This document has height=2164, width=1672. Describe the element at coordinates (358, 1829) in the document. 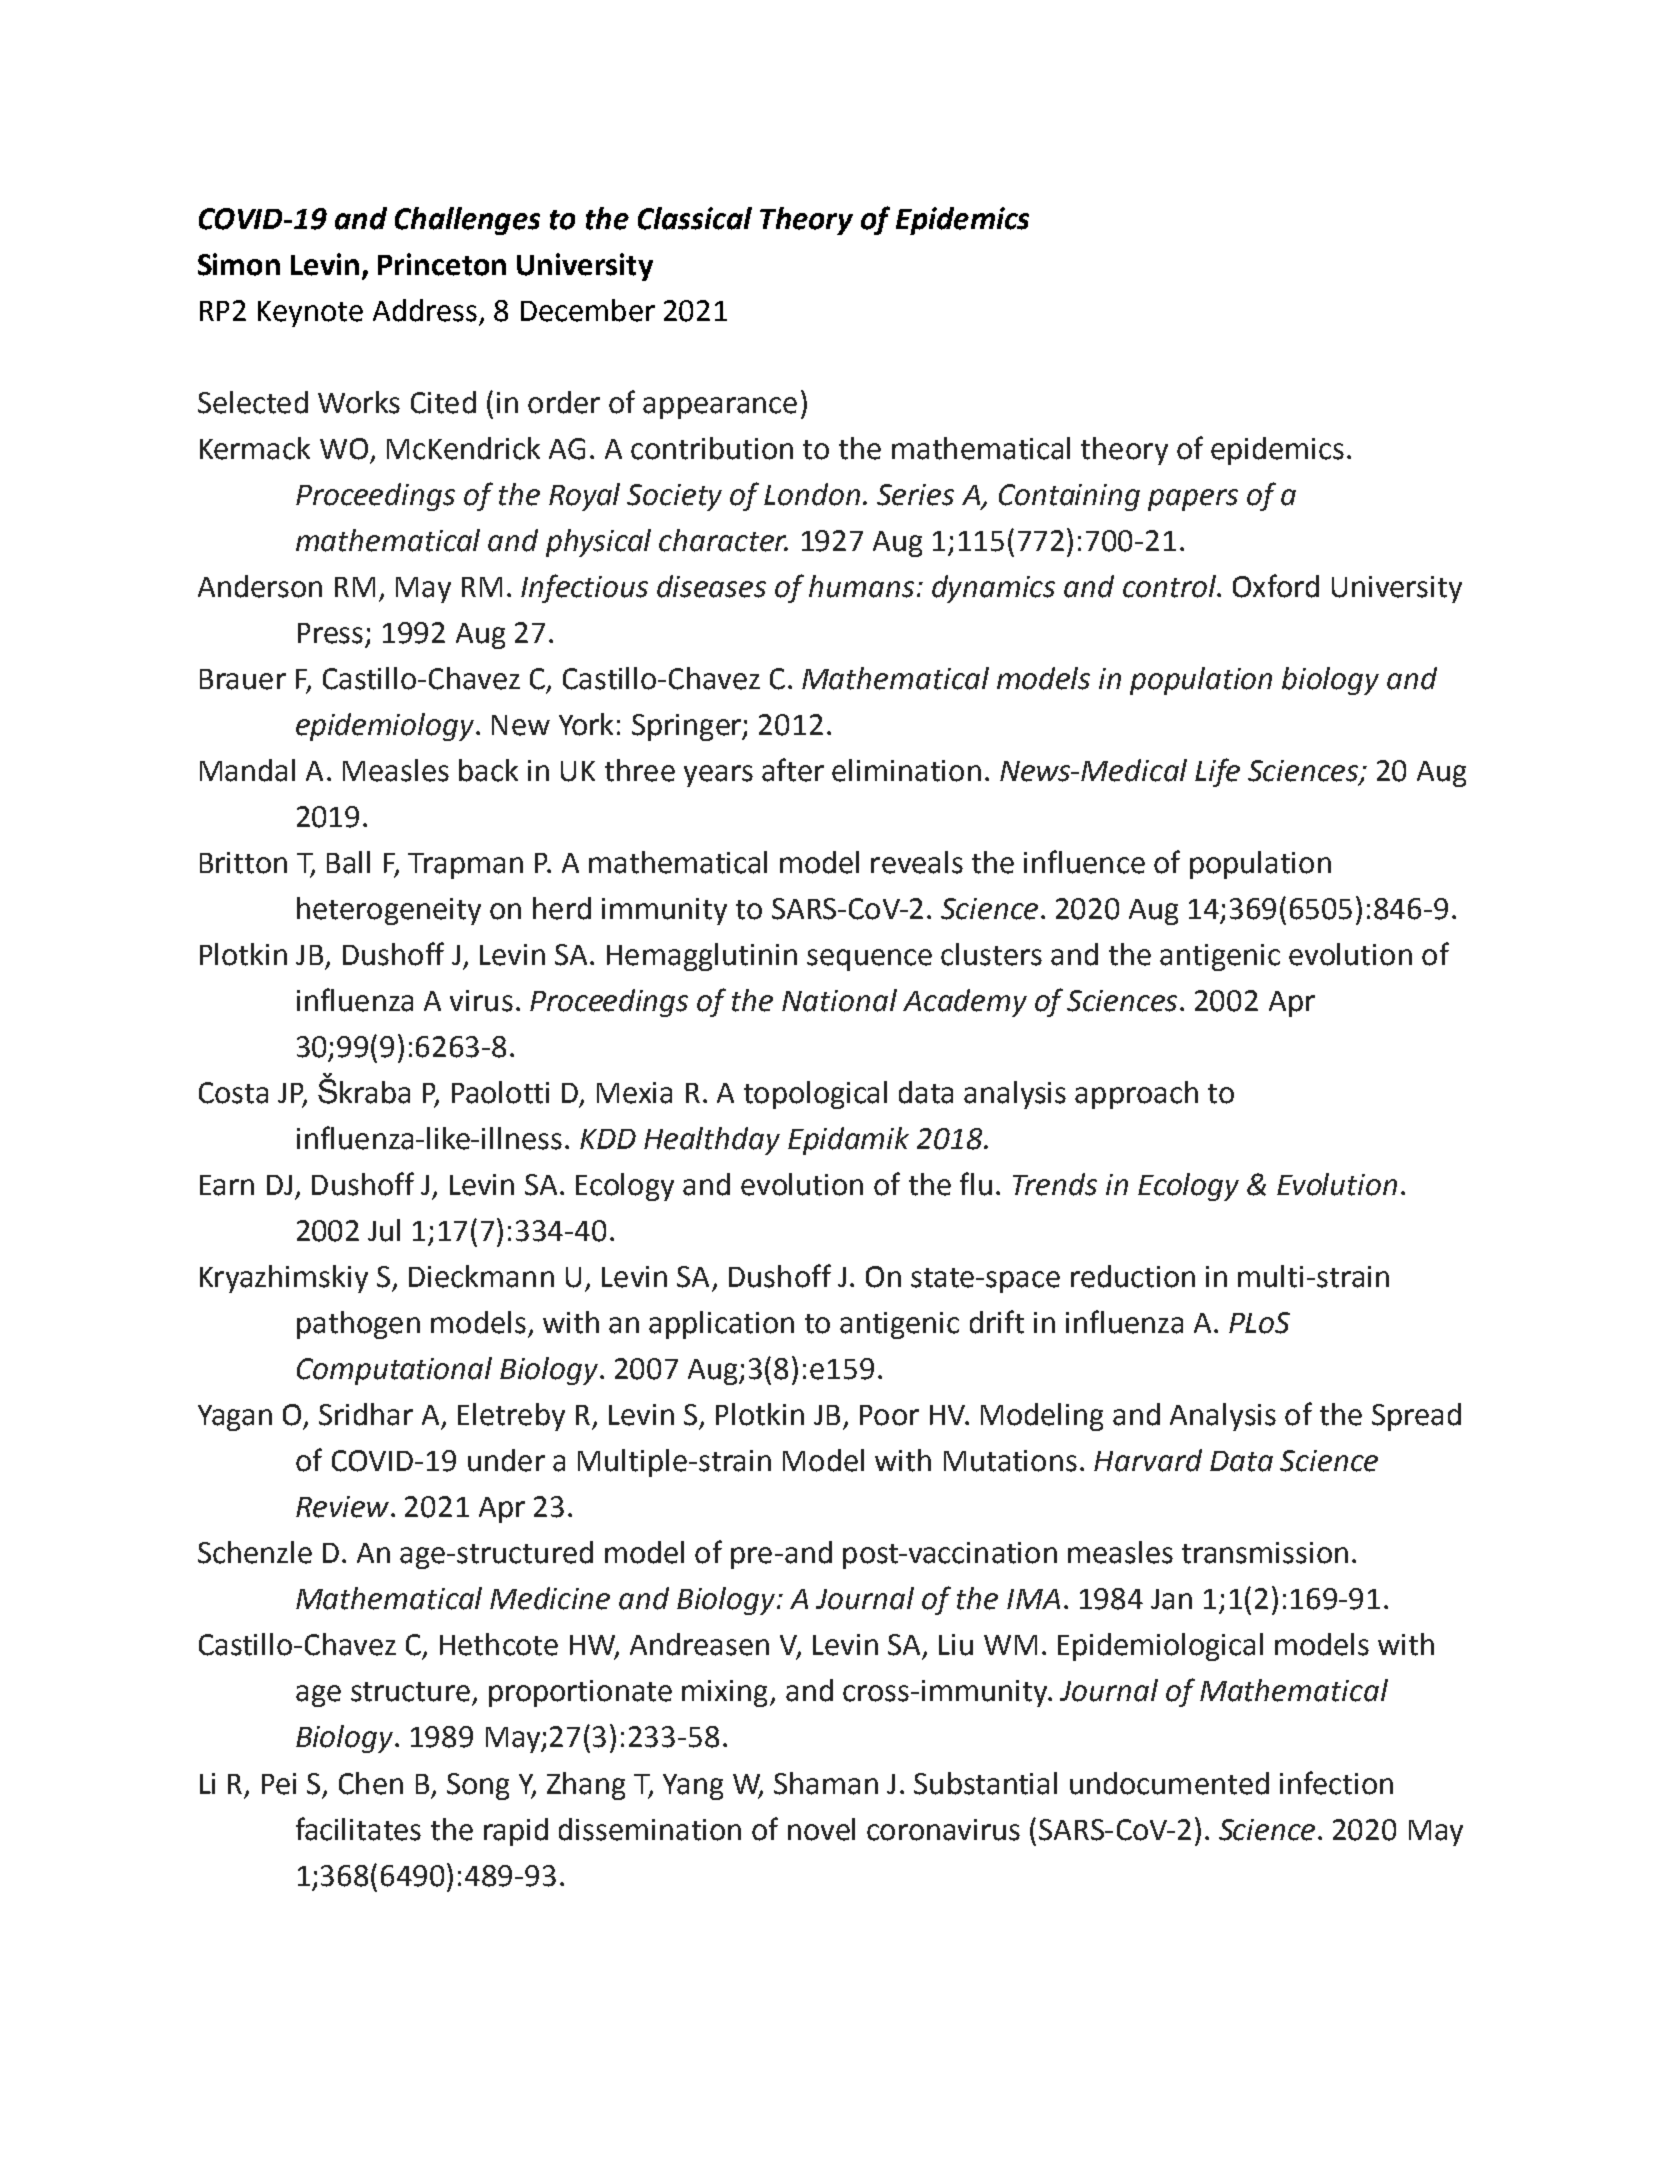

I see `facilitates` at that location.
